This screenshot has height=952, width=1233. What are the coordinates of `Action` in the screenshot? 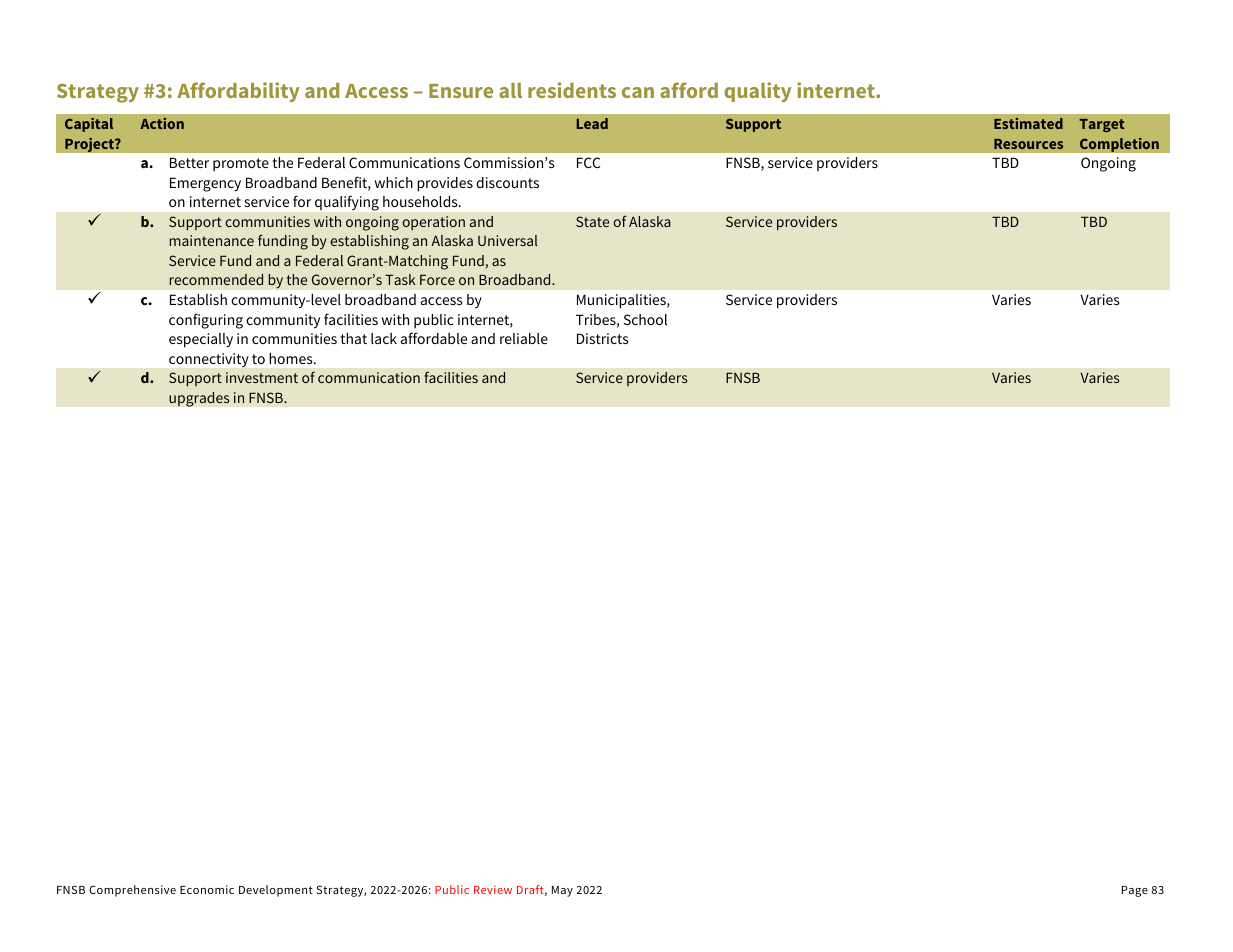 It's located at (162, 123).
